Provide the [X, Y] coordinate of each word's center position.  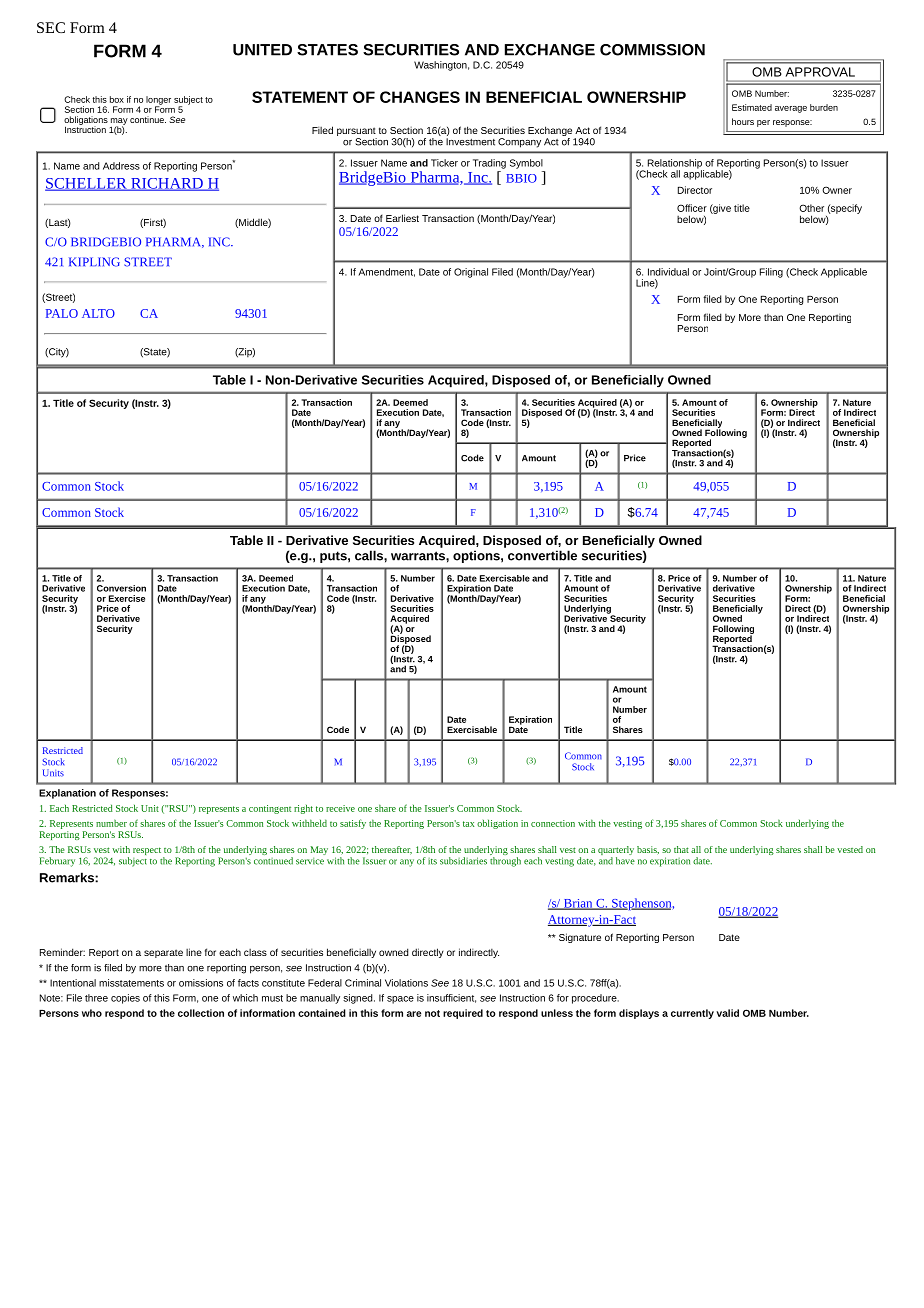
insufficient [451, 998]
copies [125, 999]
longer [158, 101]
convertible [542, 555]
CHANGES [420, 97]
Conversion [121, 588]
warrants [419, 556]
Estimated [752, 107]
